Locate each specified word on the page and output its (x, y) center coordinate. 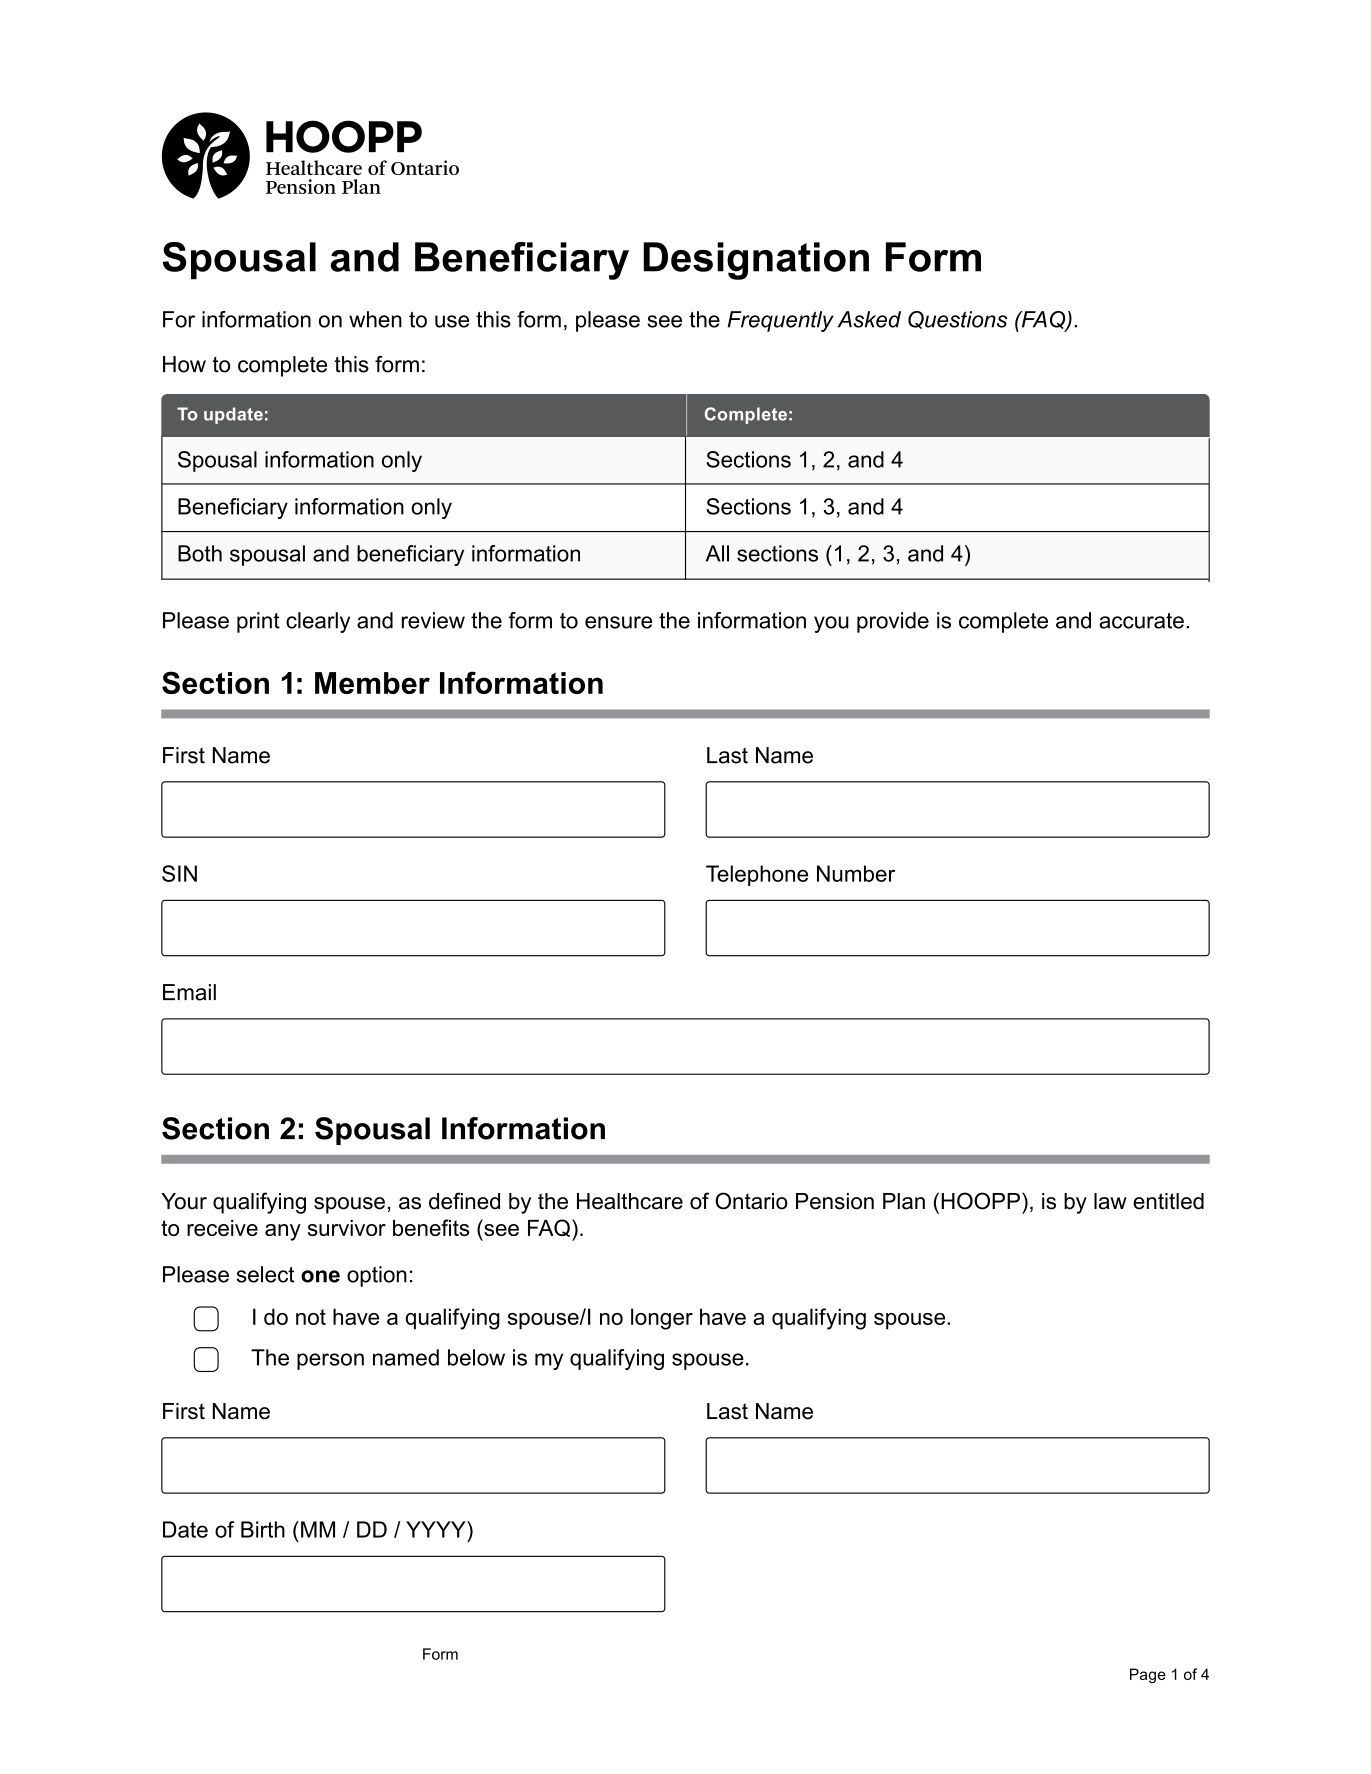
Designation (756, 261)
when (375, 319)
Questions (957, 320)
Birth (263, 1529)
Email (189, 992)
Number (856, 873)
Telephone (757, 875)
